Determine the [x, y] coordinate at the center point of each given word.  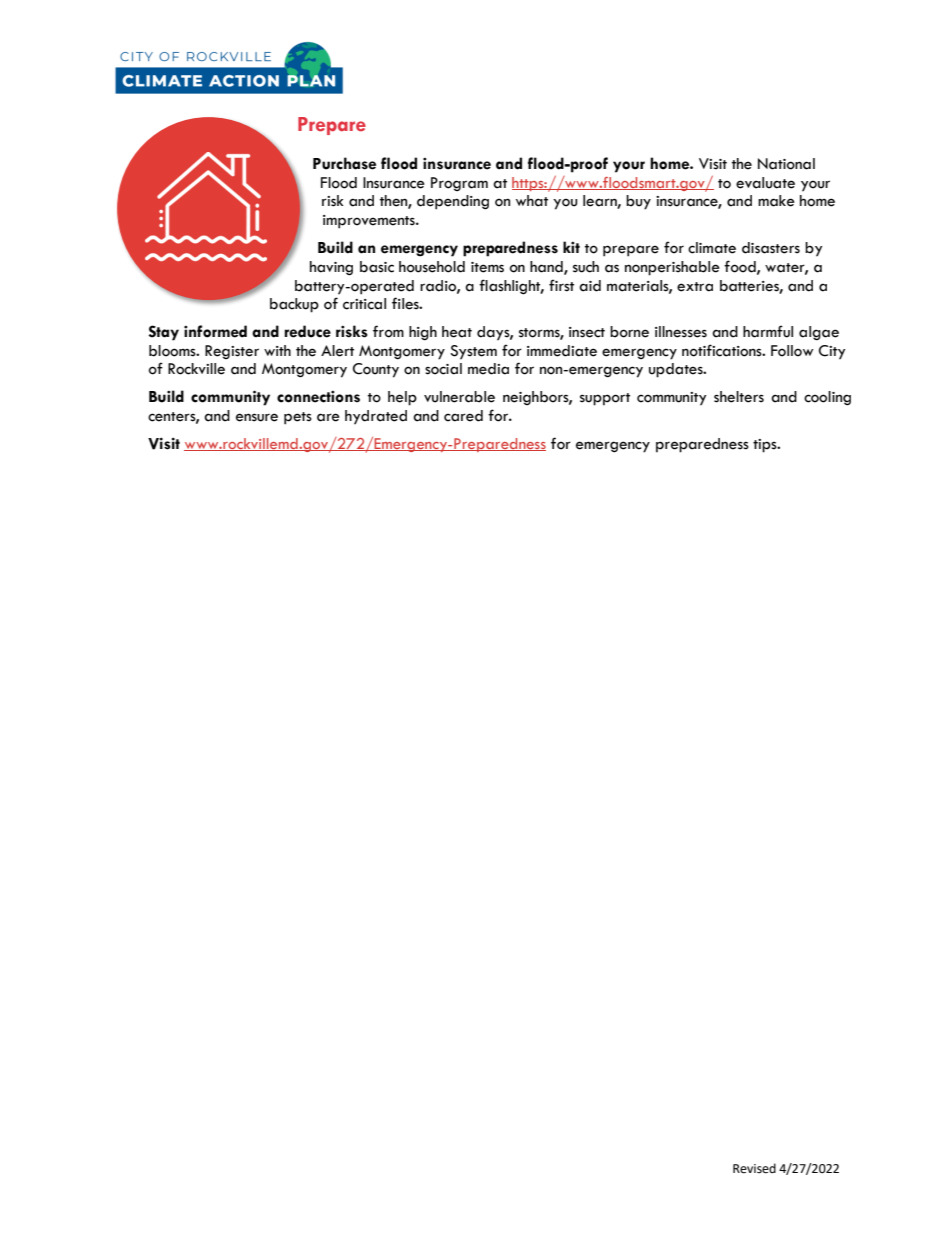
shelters [739, 397]
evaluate [765, 183]
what [532, 201]
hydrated [376, 417]
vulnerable [459, 397]
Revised [754, 1168]
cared [463, 416]
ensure [257, 417]
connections [318, 397]
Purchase [344, 163]
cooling [827, 398]
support [605, 399]
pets [298, 418]
